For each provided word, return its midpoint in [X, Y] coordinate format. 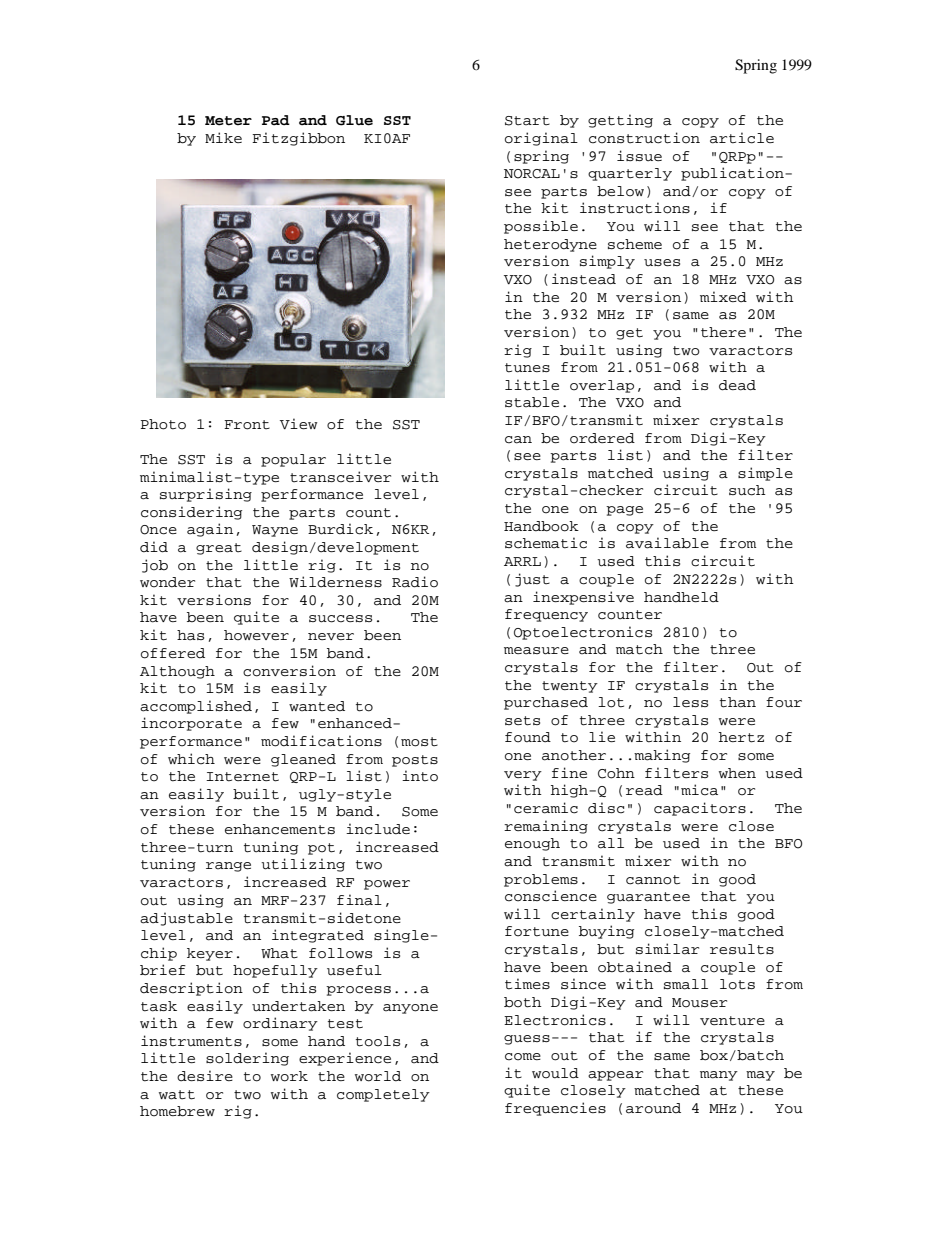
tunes [527, 368]
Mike [223, 137]
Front [247, 425]
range [228, 867]
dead [737, 385]
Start [527, 121]
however [256, 635]
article [742, 138]
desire [205, 1076]
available [667, 543]
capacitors [700, 809]
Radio [415, 582]
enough [532, 844]
